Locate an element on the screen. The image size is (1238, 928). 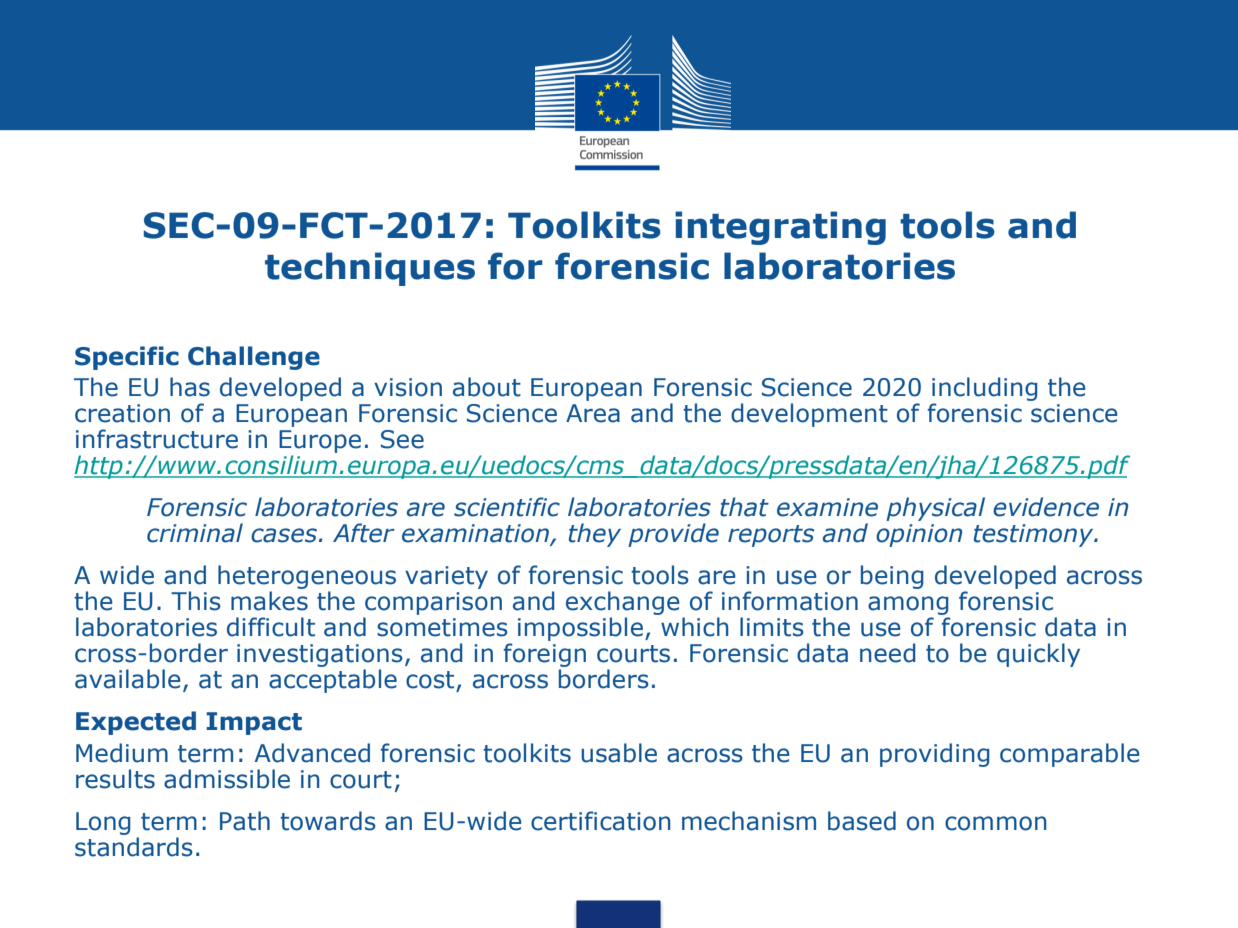
Path is located at coordinates (245, 821).
